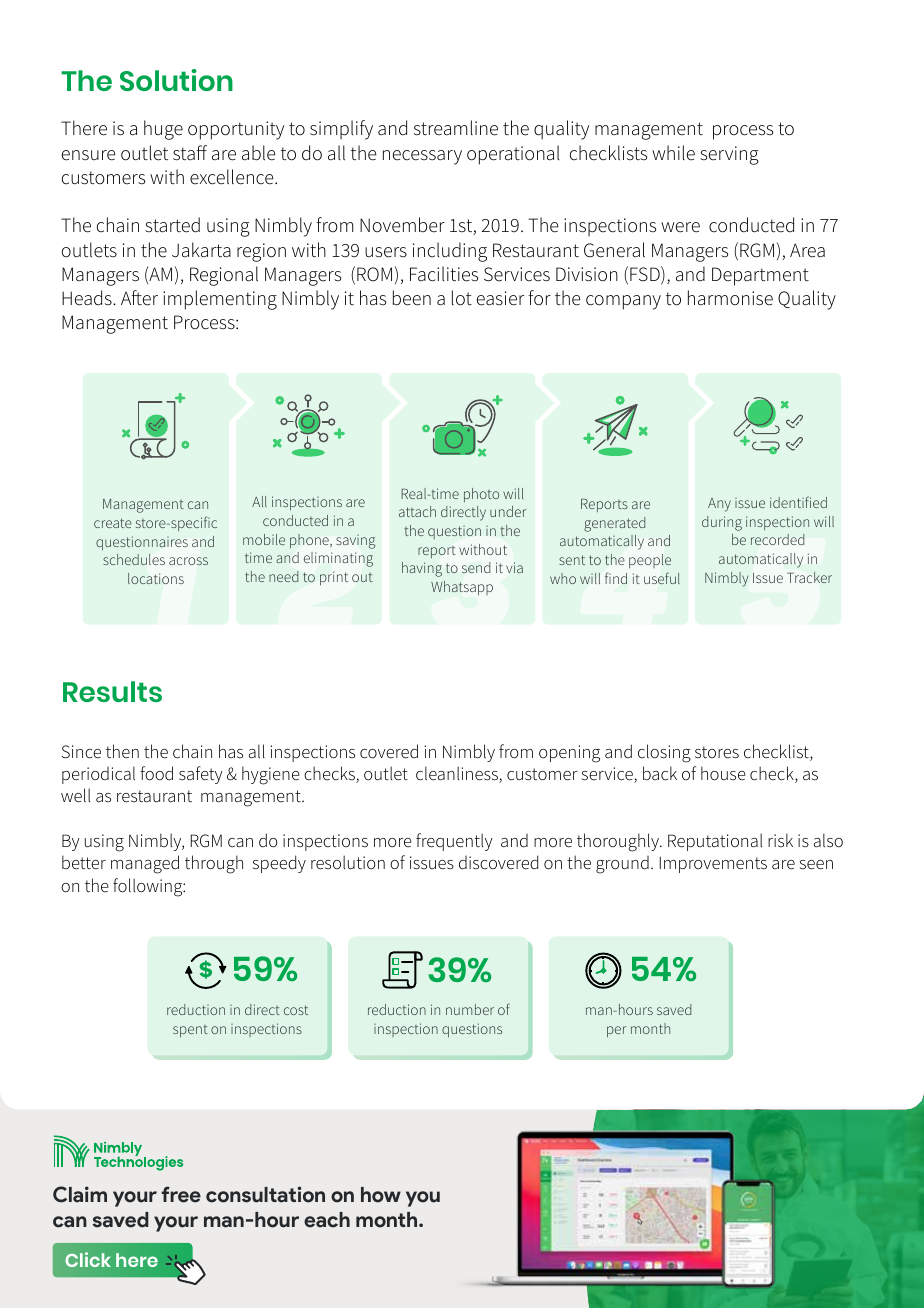  I want to click on frequently, so click(454, 842).
